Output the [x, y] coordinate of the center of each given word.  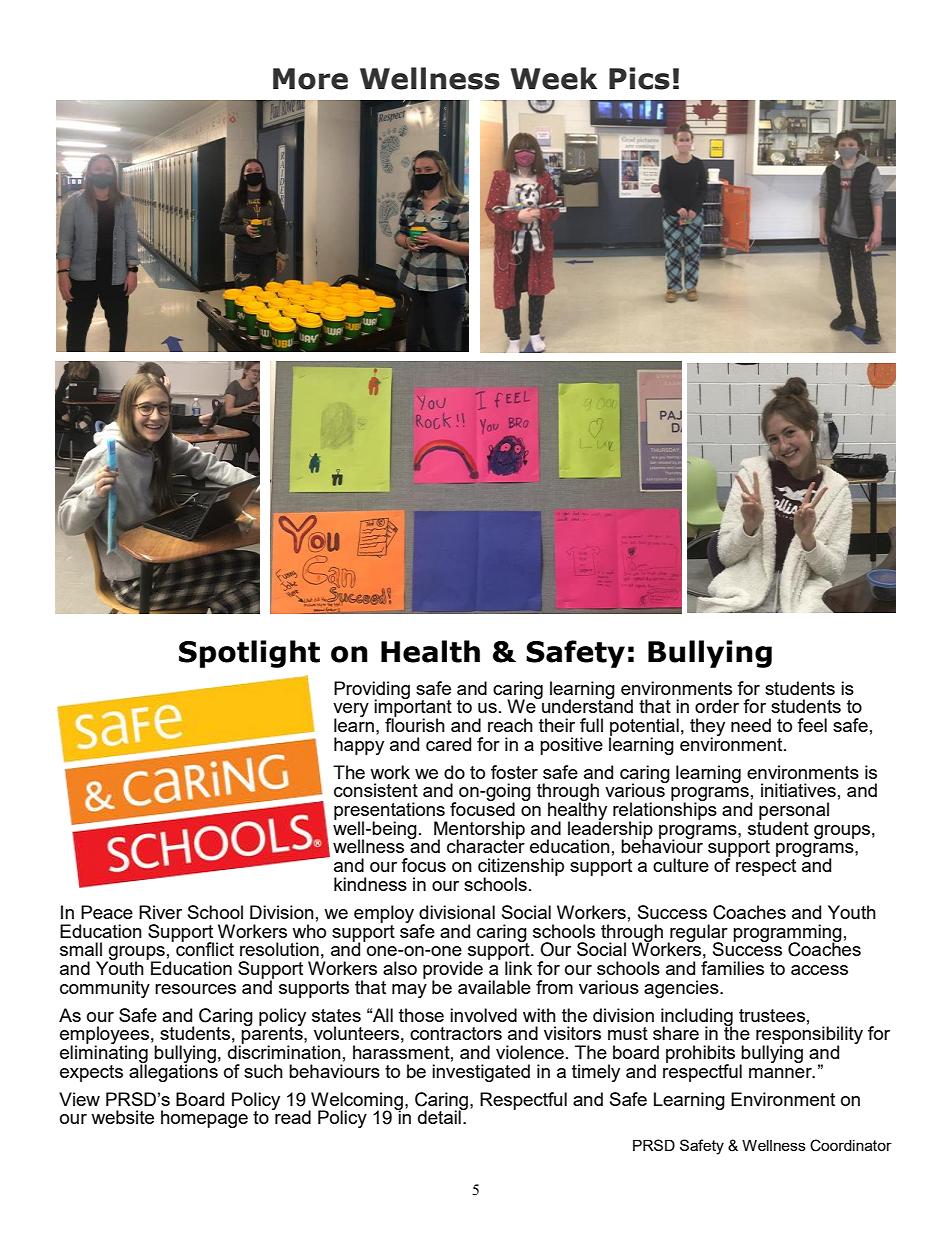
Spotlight [249, 654]
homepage [204, 1119]
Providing [372, 691]
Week [553, 78]
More [310, 79]
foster [514, 772]
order [717, 706]
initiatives [798, 790]
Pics [639, 78]
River [160, 912]
